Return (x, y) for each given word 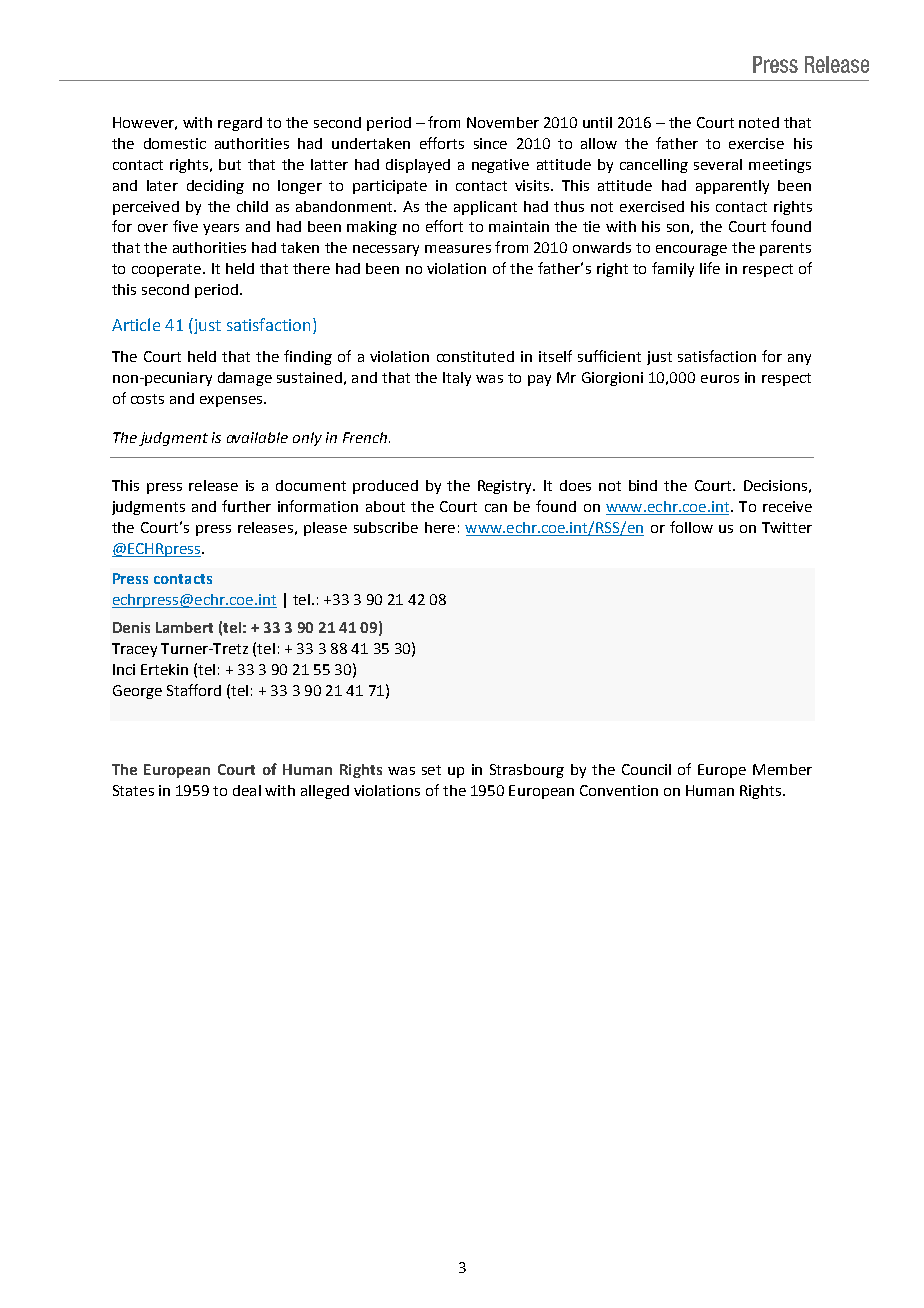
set (431, 770)
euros (720, 379)
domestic (175, 143)
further (246, 506)
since (490, 143)
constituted (475, 356)
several (718, 164)
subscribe (386, 527)
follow (691, 527)
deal (247, 790)
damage (245, 379)
